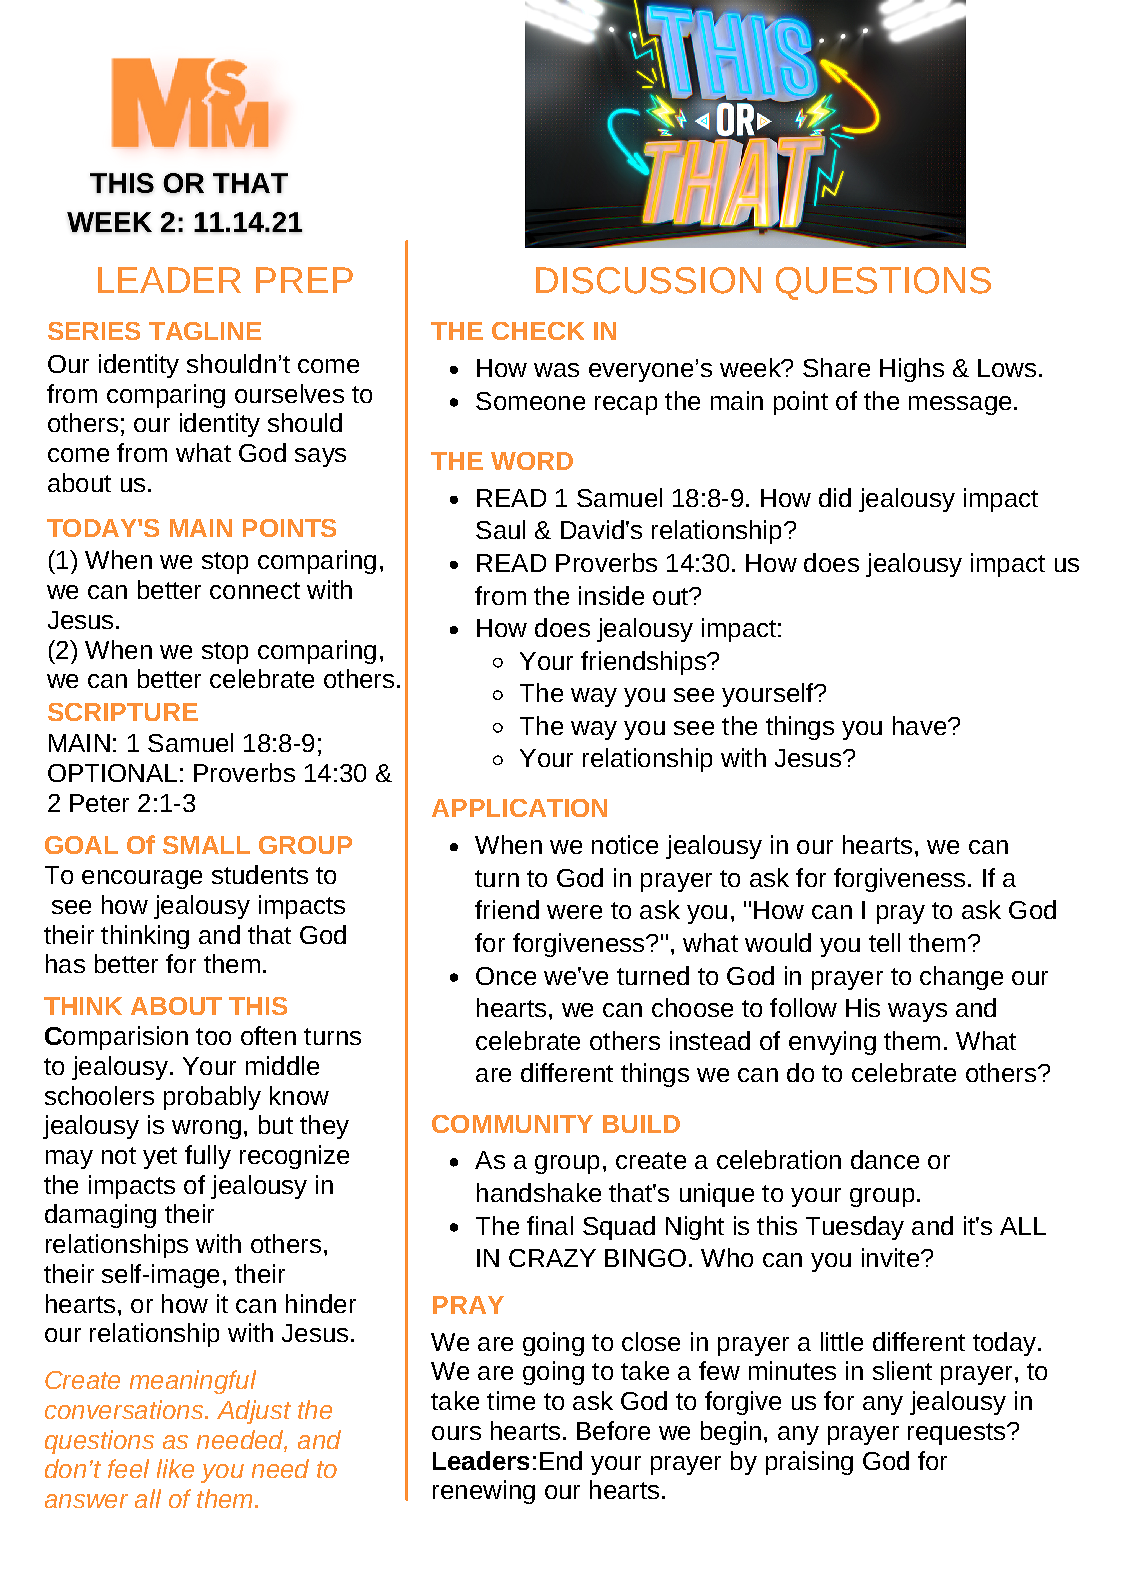  Describe the element at coordinates (539, 1192) in the screenshot. I see `handshake` at that location.
